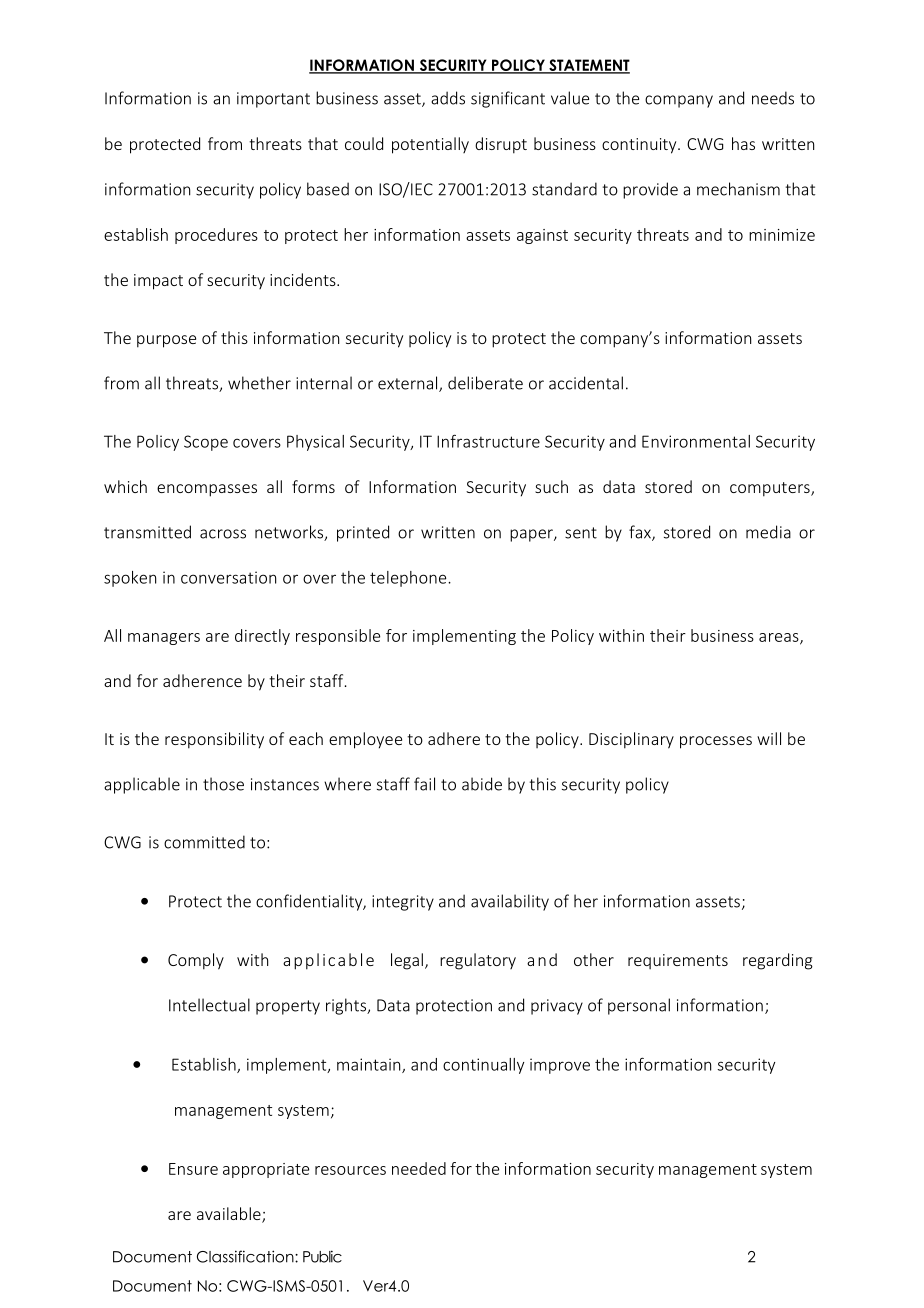  Describe the element at coordinates (409, 579) in the document. I see `telephone` at that location.
